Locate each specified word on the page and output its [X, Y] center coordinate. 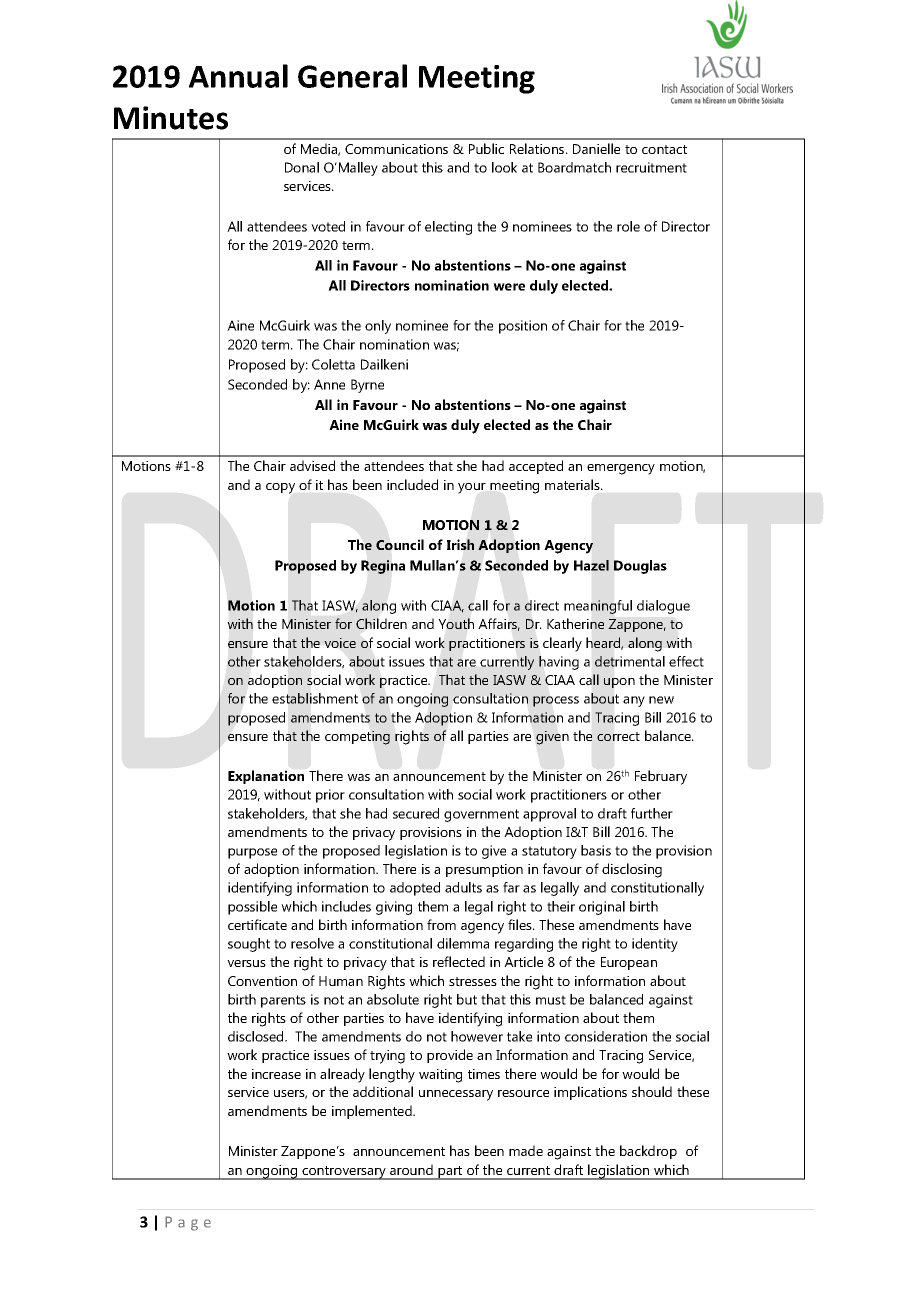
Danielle [596, 148]
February [661, 777]
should [652, 1091]
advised [312, 465]
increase [276, 1074]
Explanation [266, 777]
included [412, 484]
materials [573, 484]
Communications [396, 149]
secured [416, 813]
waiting [440, 1076]
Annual [238, 76]
